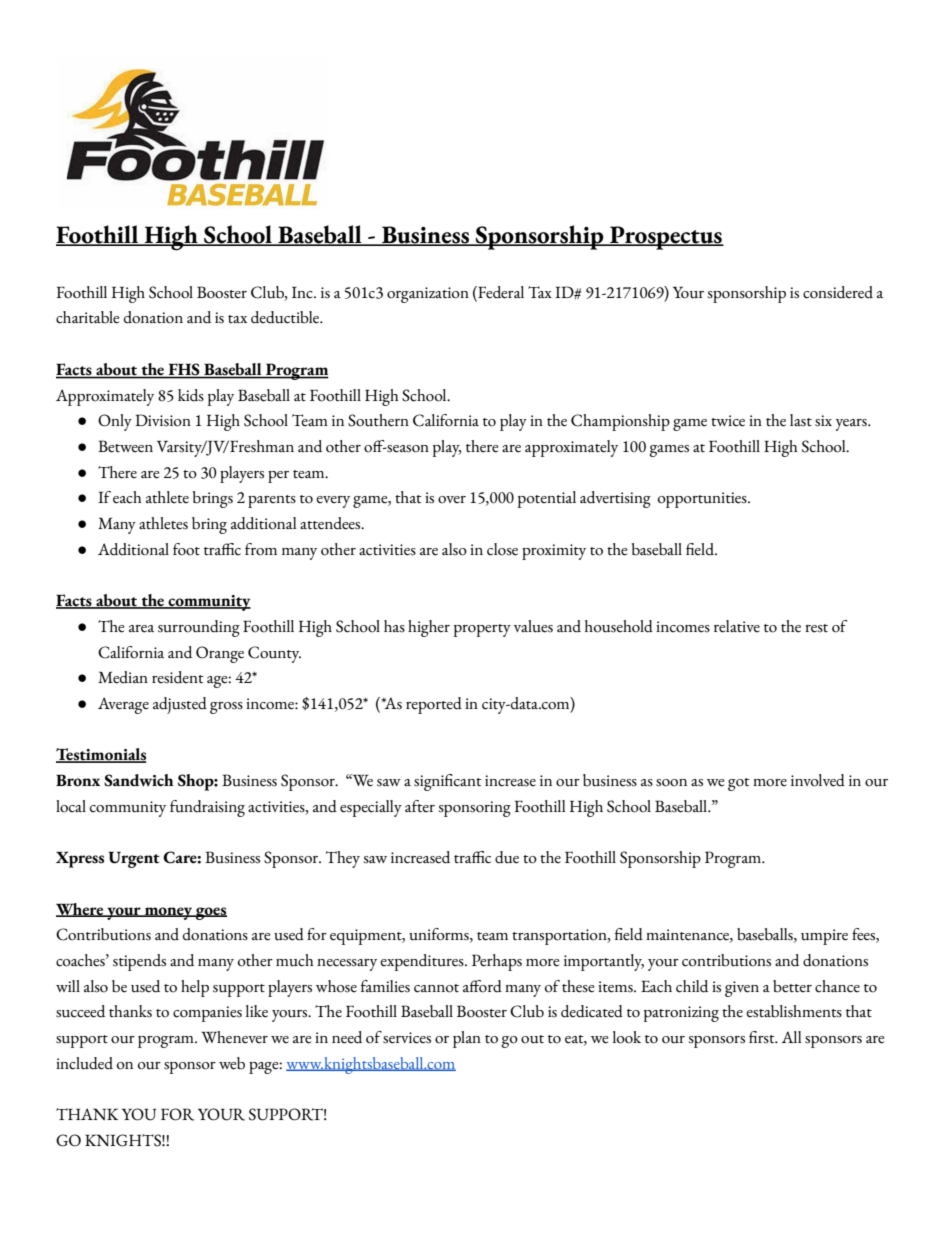 Image resolution: width=952 pixels, height=1233 pixels. What do you see at coordinates (507, 857) in the image?
I see `due` at bounding box center [507, 857].
